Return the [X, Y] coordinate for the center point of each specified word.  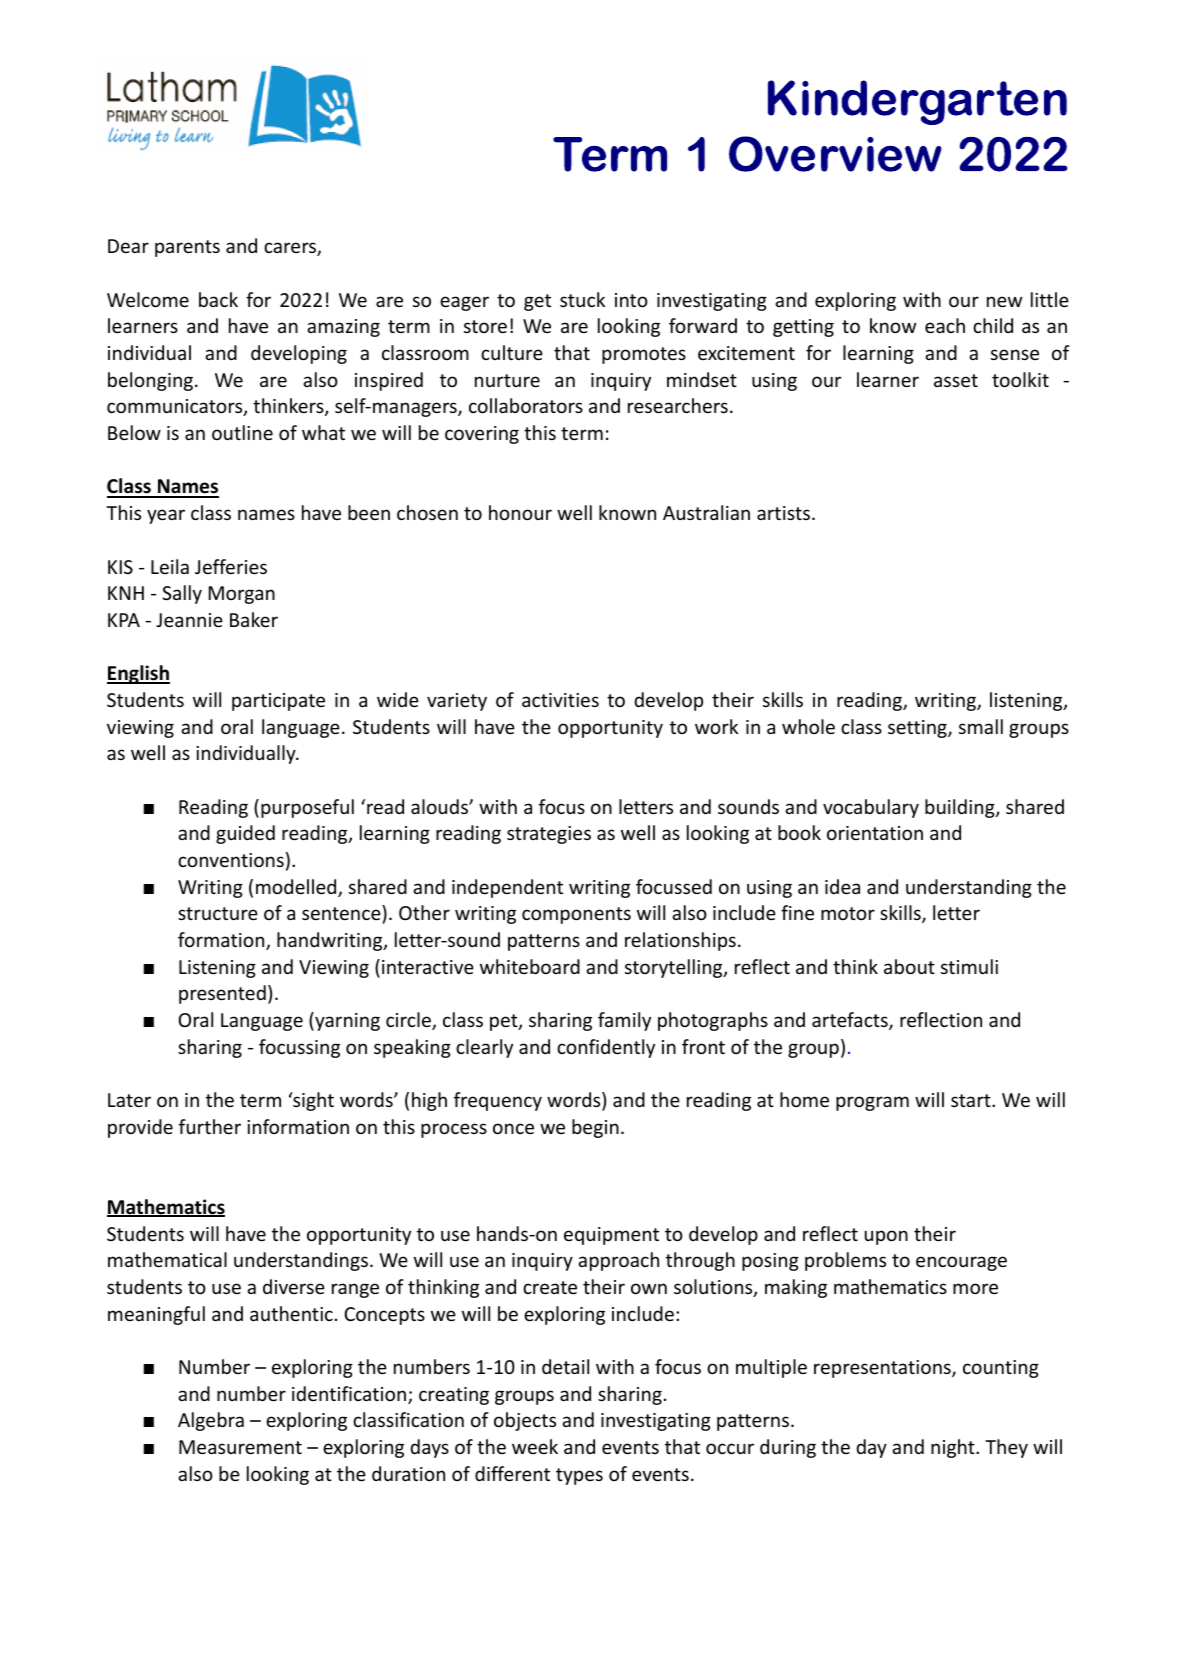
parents [187, 248]
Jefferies [231, 566]
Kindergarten [917, 102]
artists [783, 513]
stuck [582, 299]
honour [520, 512]
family [624, 1021]
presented [222, 994]
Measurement [240, 1447]
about [909, 966]
